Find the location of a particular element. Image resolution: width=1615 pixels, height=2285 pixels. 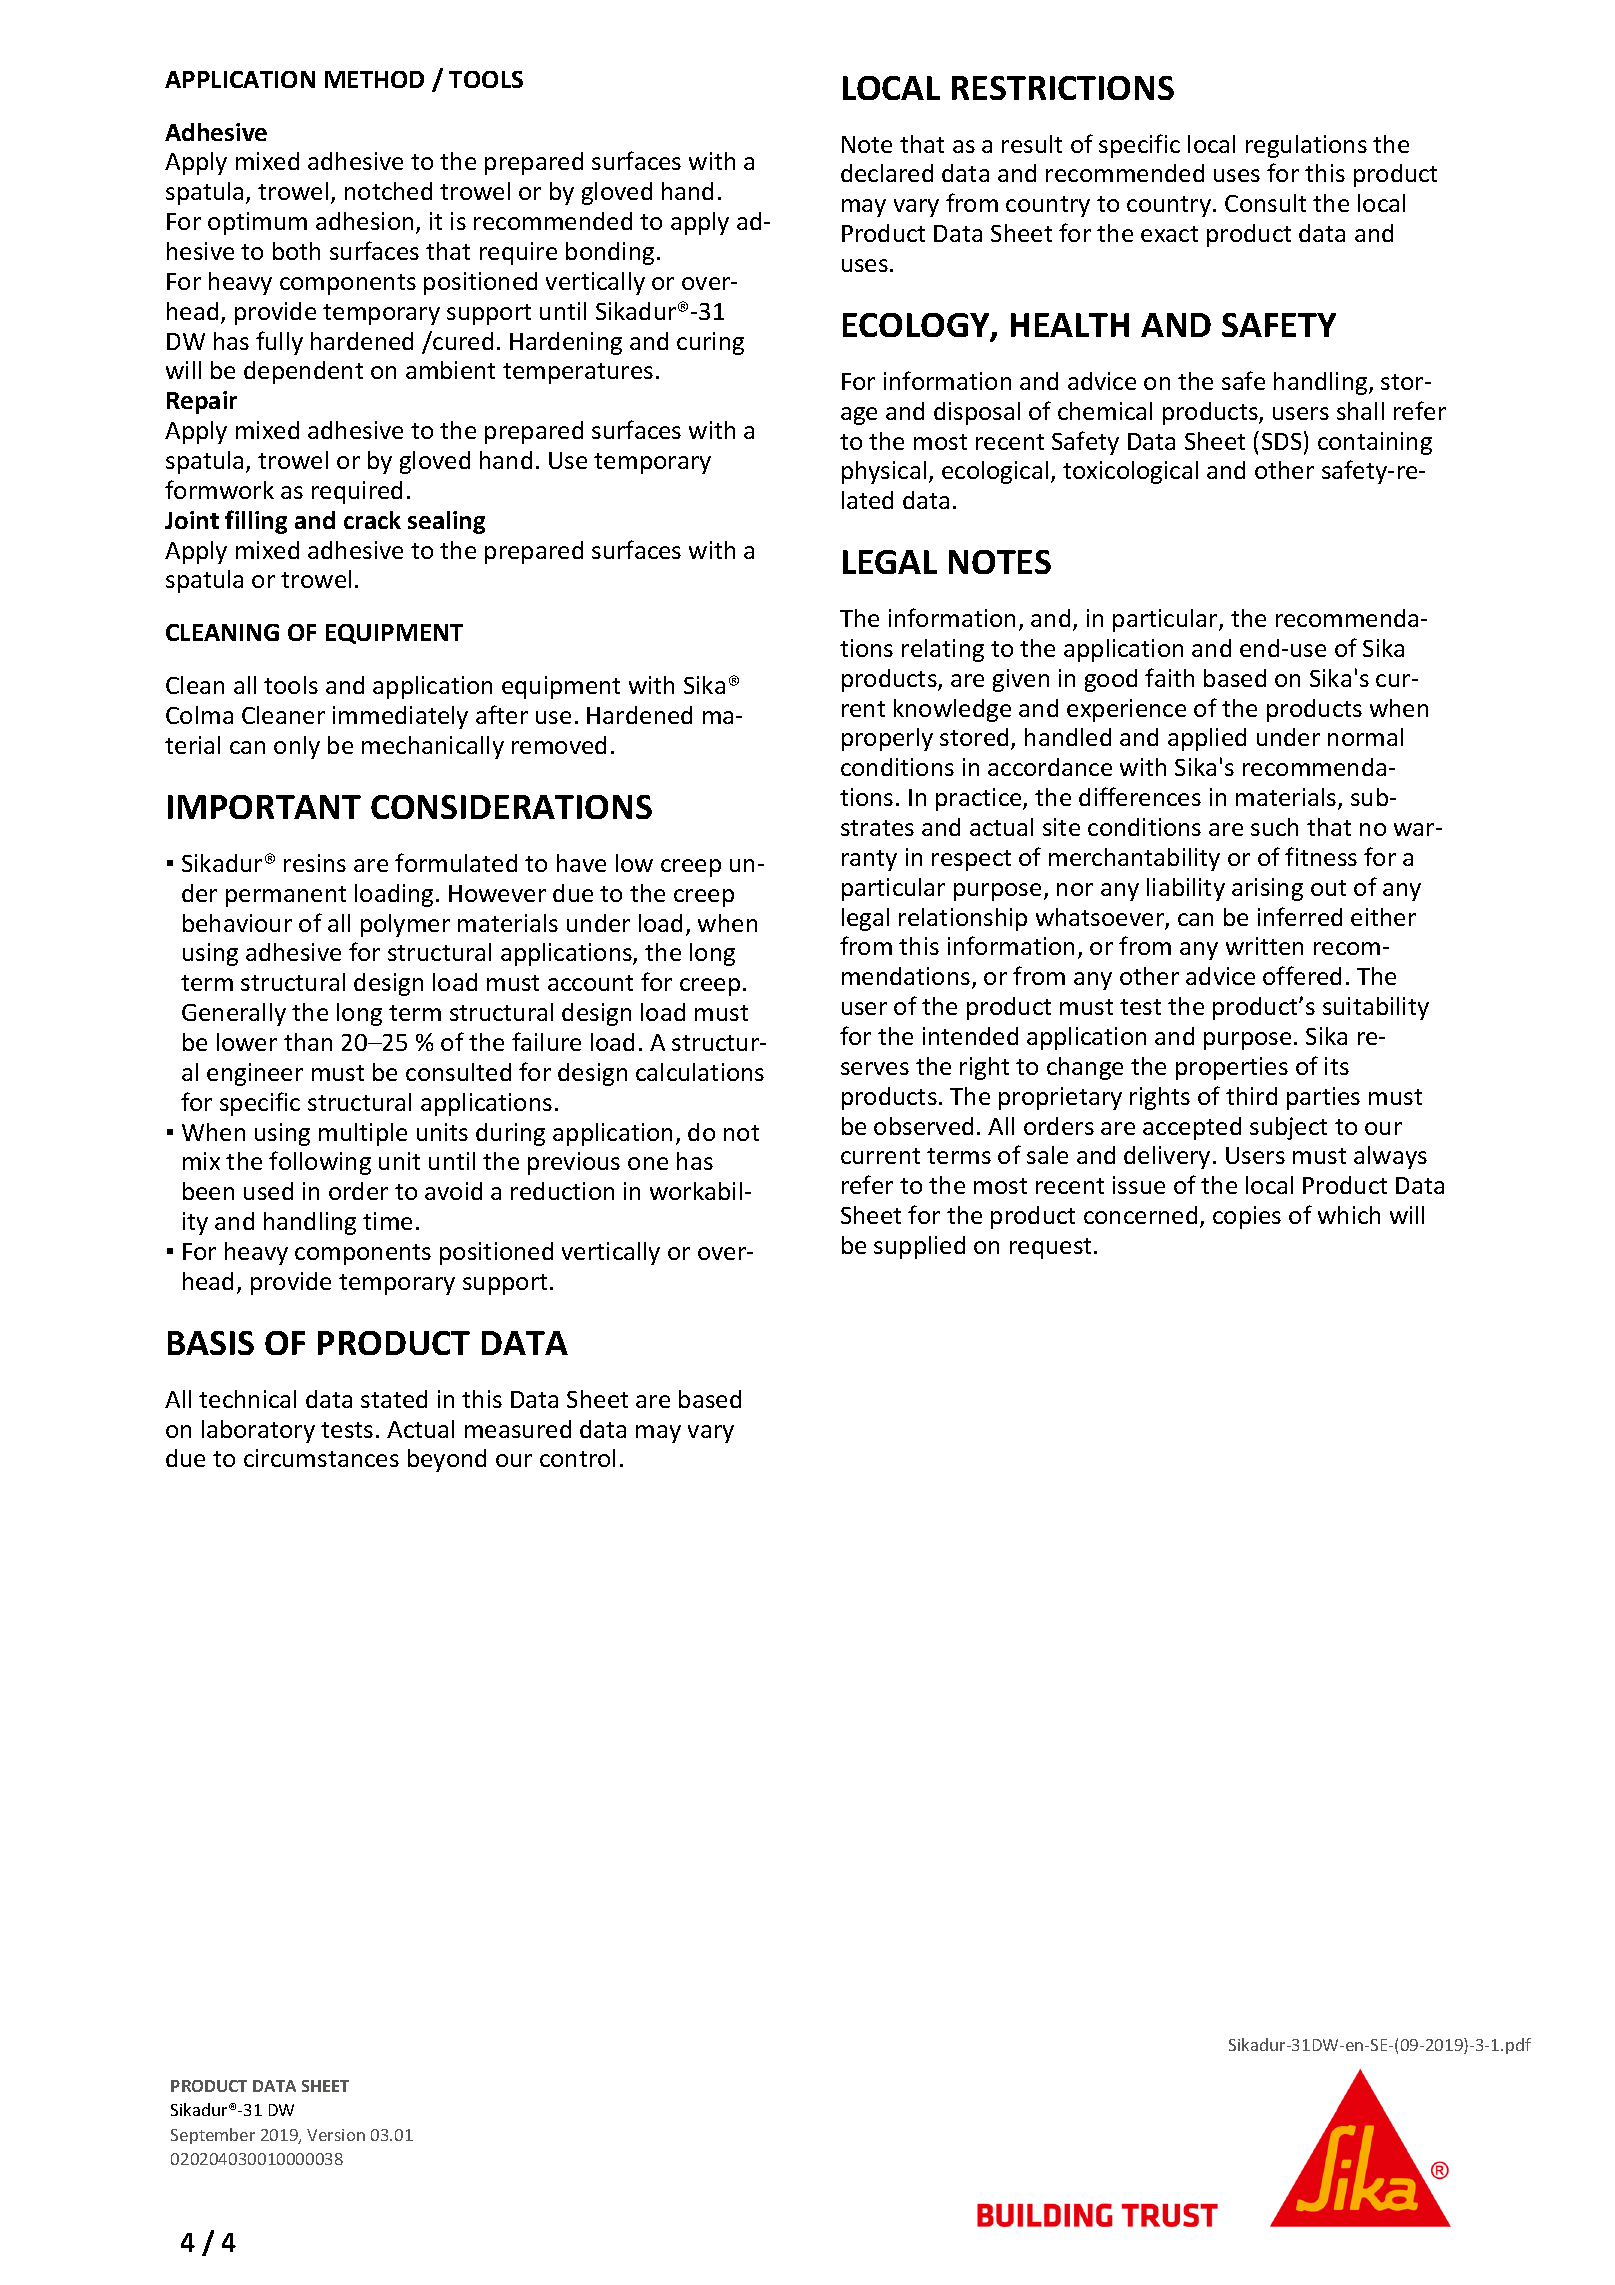

resins is located at coordinates (315, 863).
